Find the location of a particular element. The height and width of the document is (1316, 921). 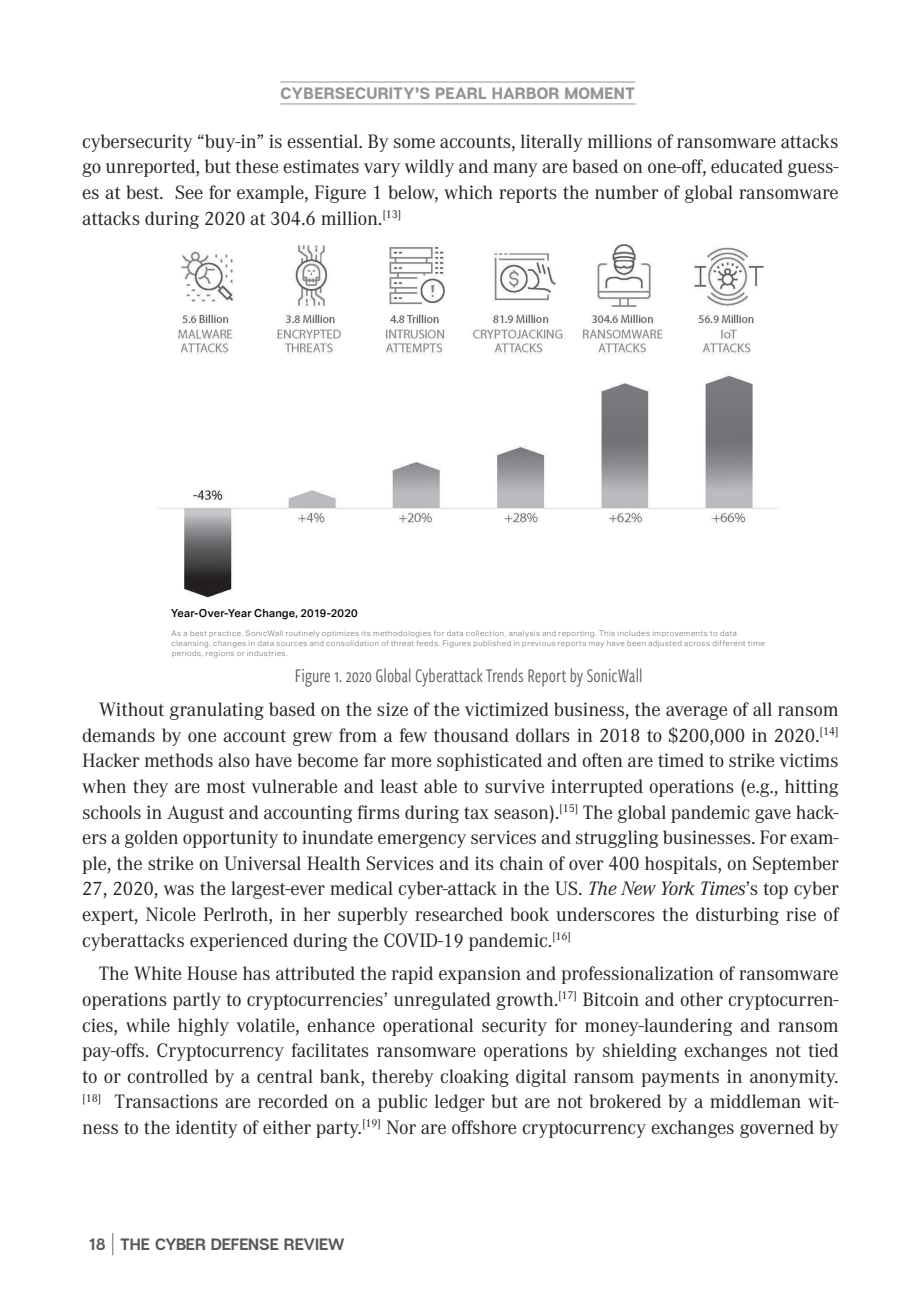

collection is located at coordinates (486, 633).
